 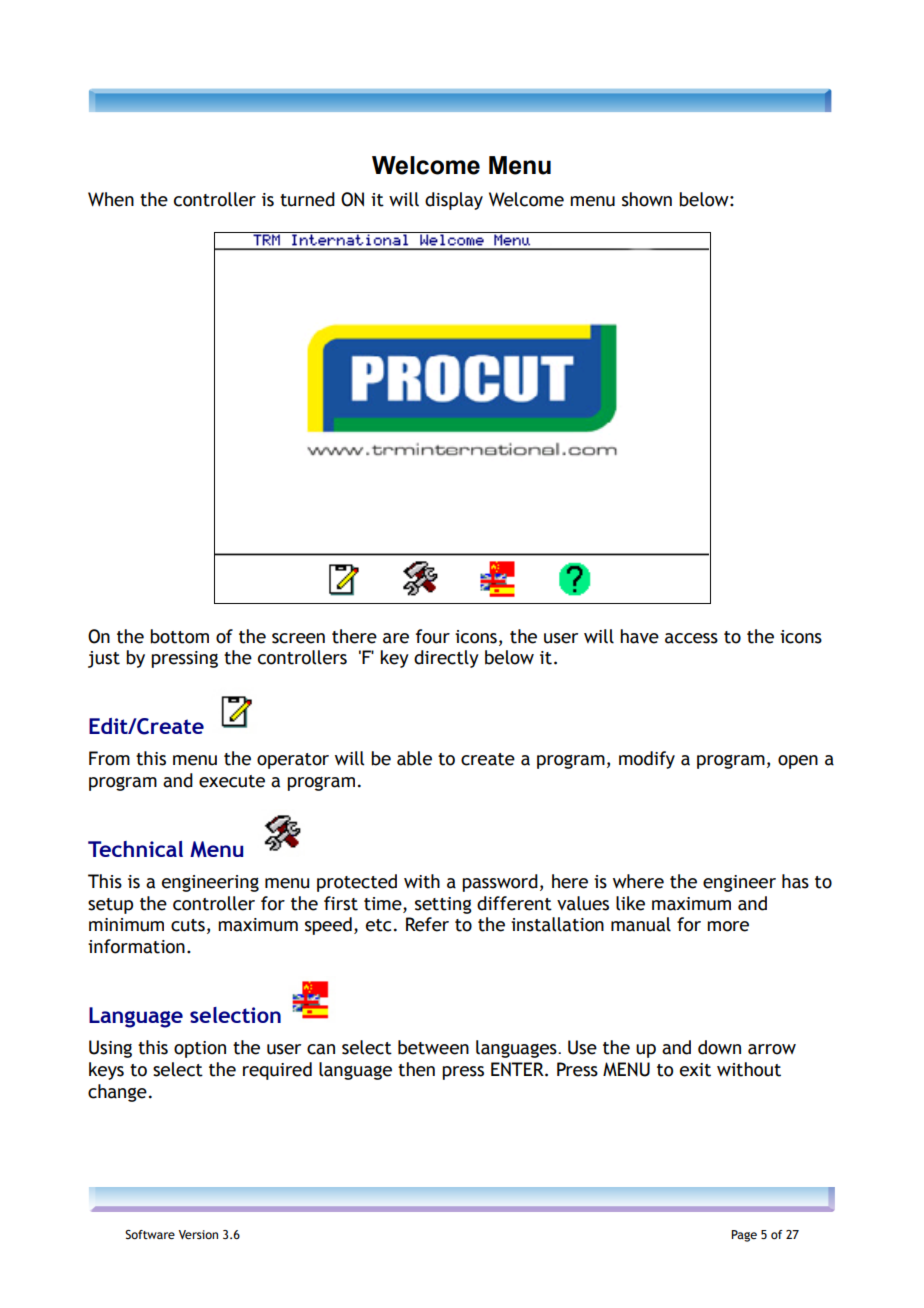 What do you see at coordinates (691, 638) in the image?
I see `access` at bounding box center [691, 638].
